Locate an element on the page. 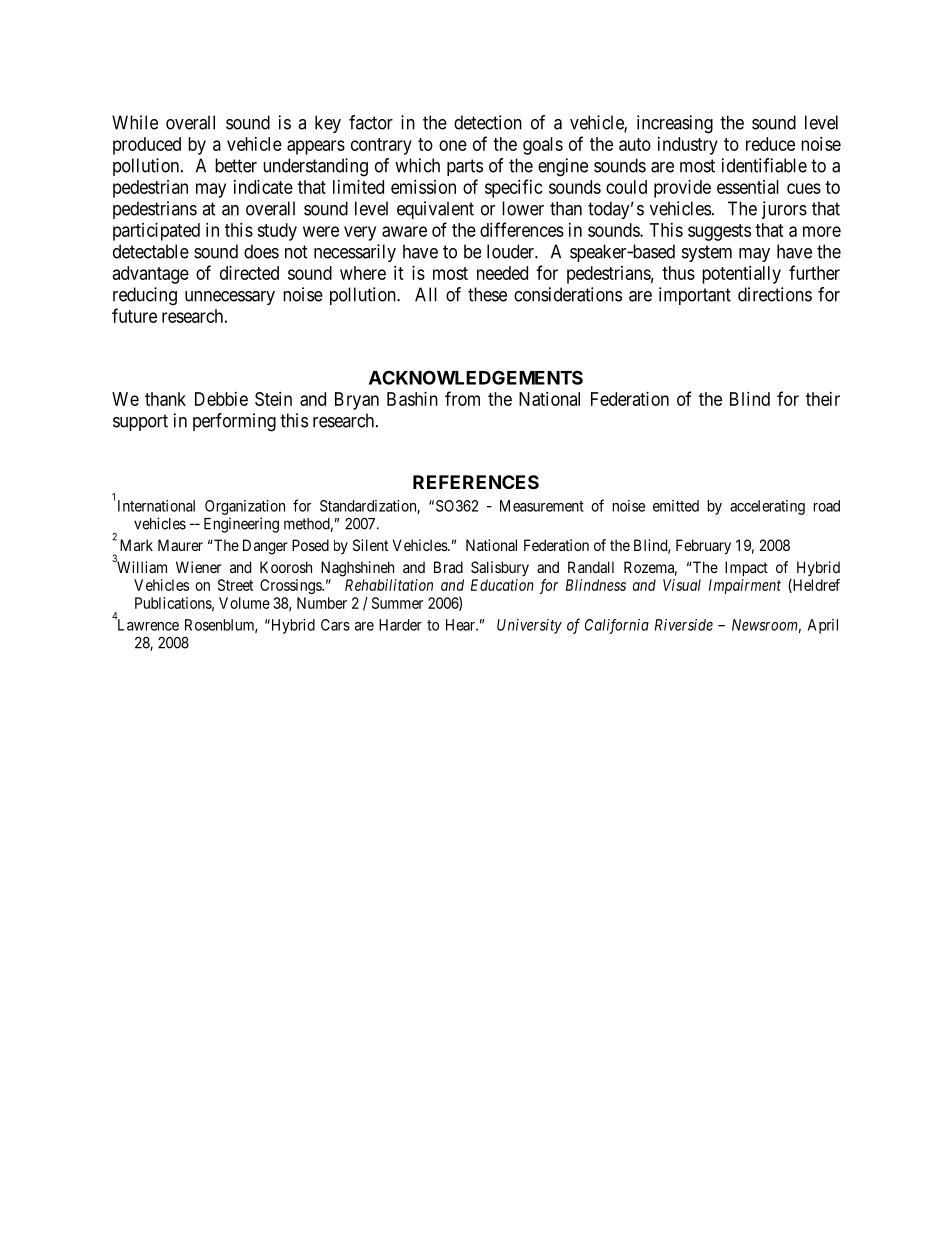 The width and height of the page is (952, 1233). their is located at coordinates (823, 399).
